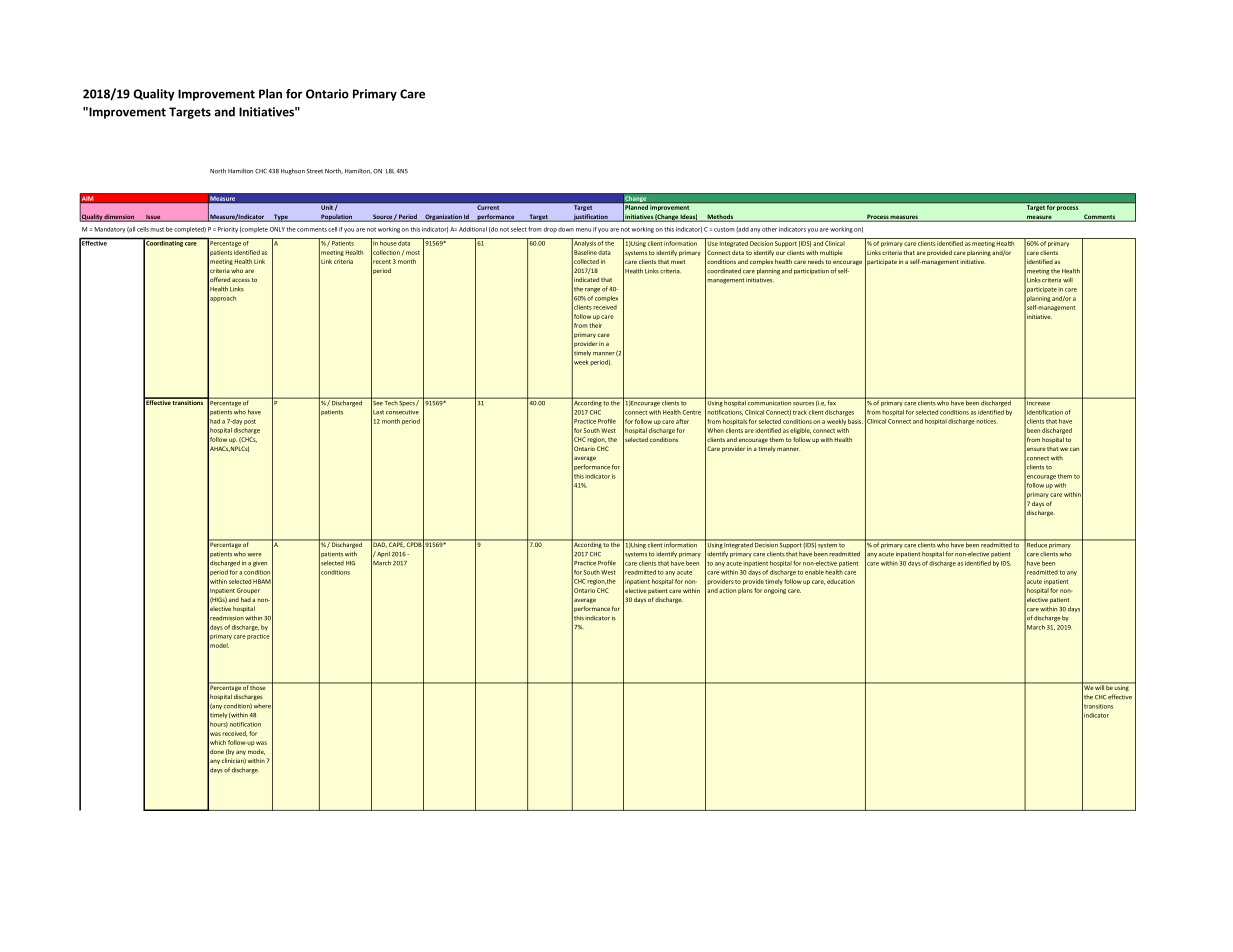 The width and height of the page is (1233, 952). What do you see at coordinates (688, 217) in the page?
I see `Ideas` at bounding box center [688, 217].
